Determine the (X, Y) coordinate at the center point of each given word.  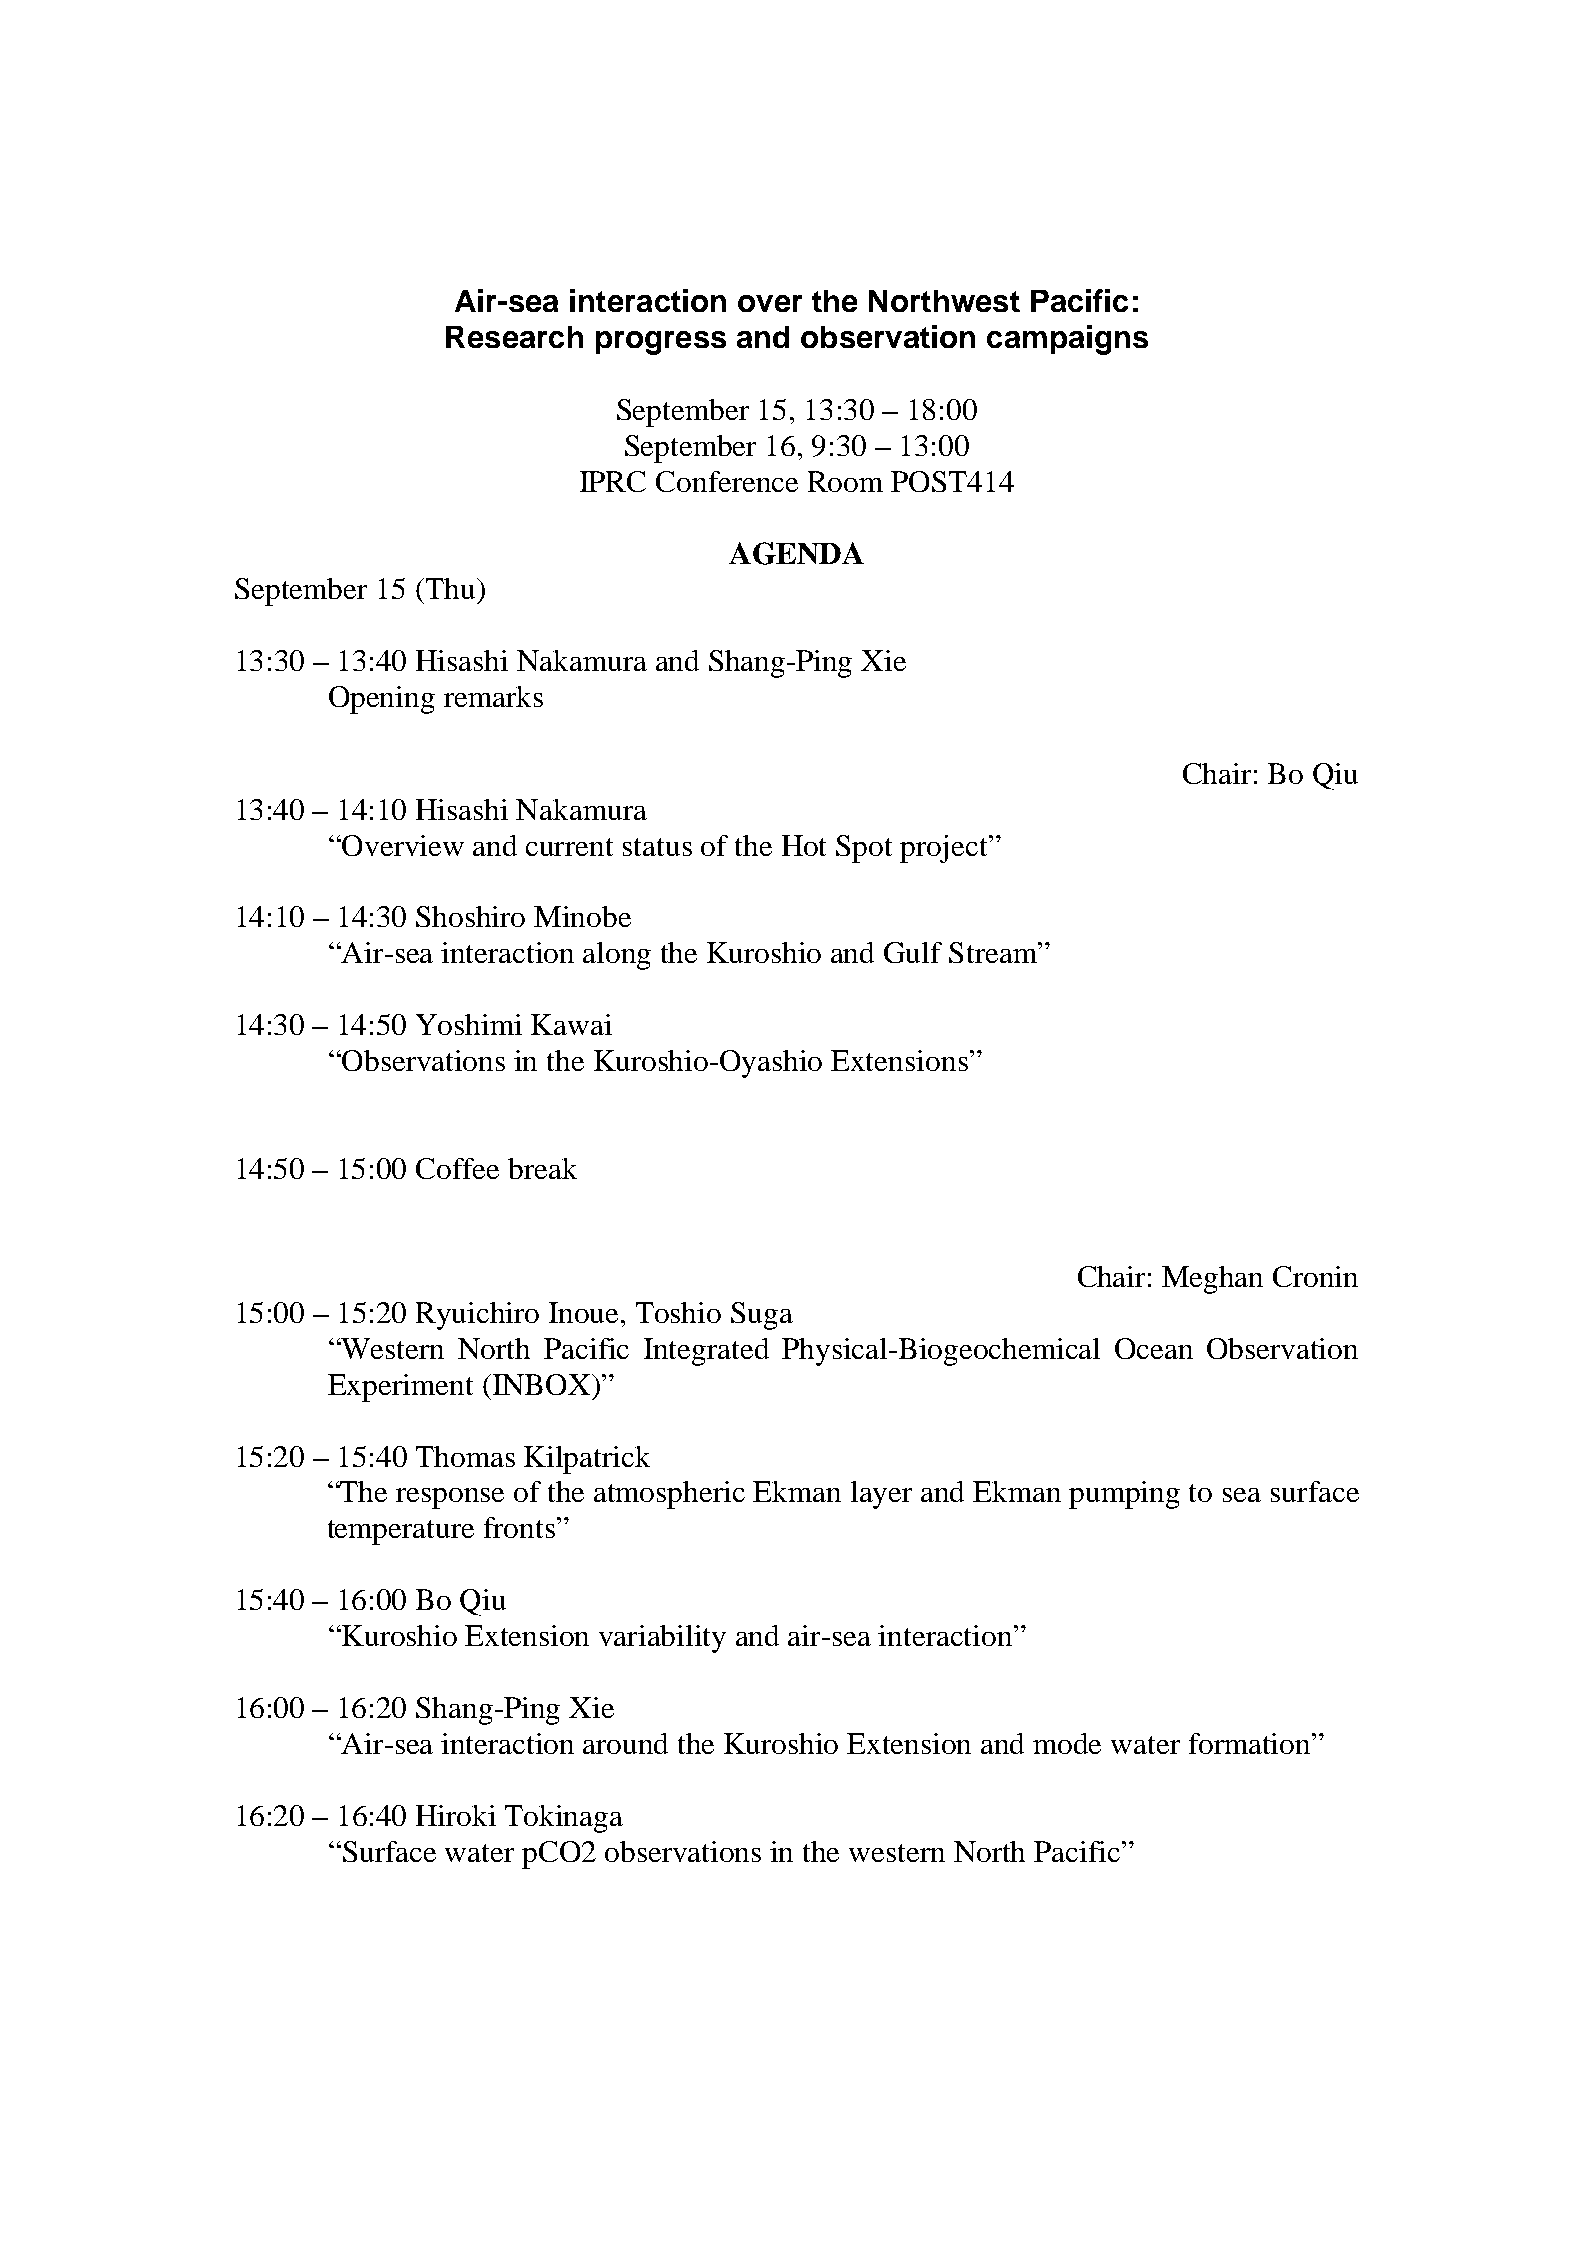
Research (514, 337)
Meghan (1212, 1280)
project (945, 849)
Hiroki (456, 1815)
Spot (864, 849)
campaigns (1067, 340)
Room (845, 481)
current (569, 847)
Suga (762, 1316)
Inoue (585, 1312)
